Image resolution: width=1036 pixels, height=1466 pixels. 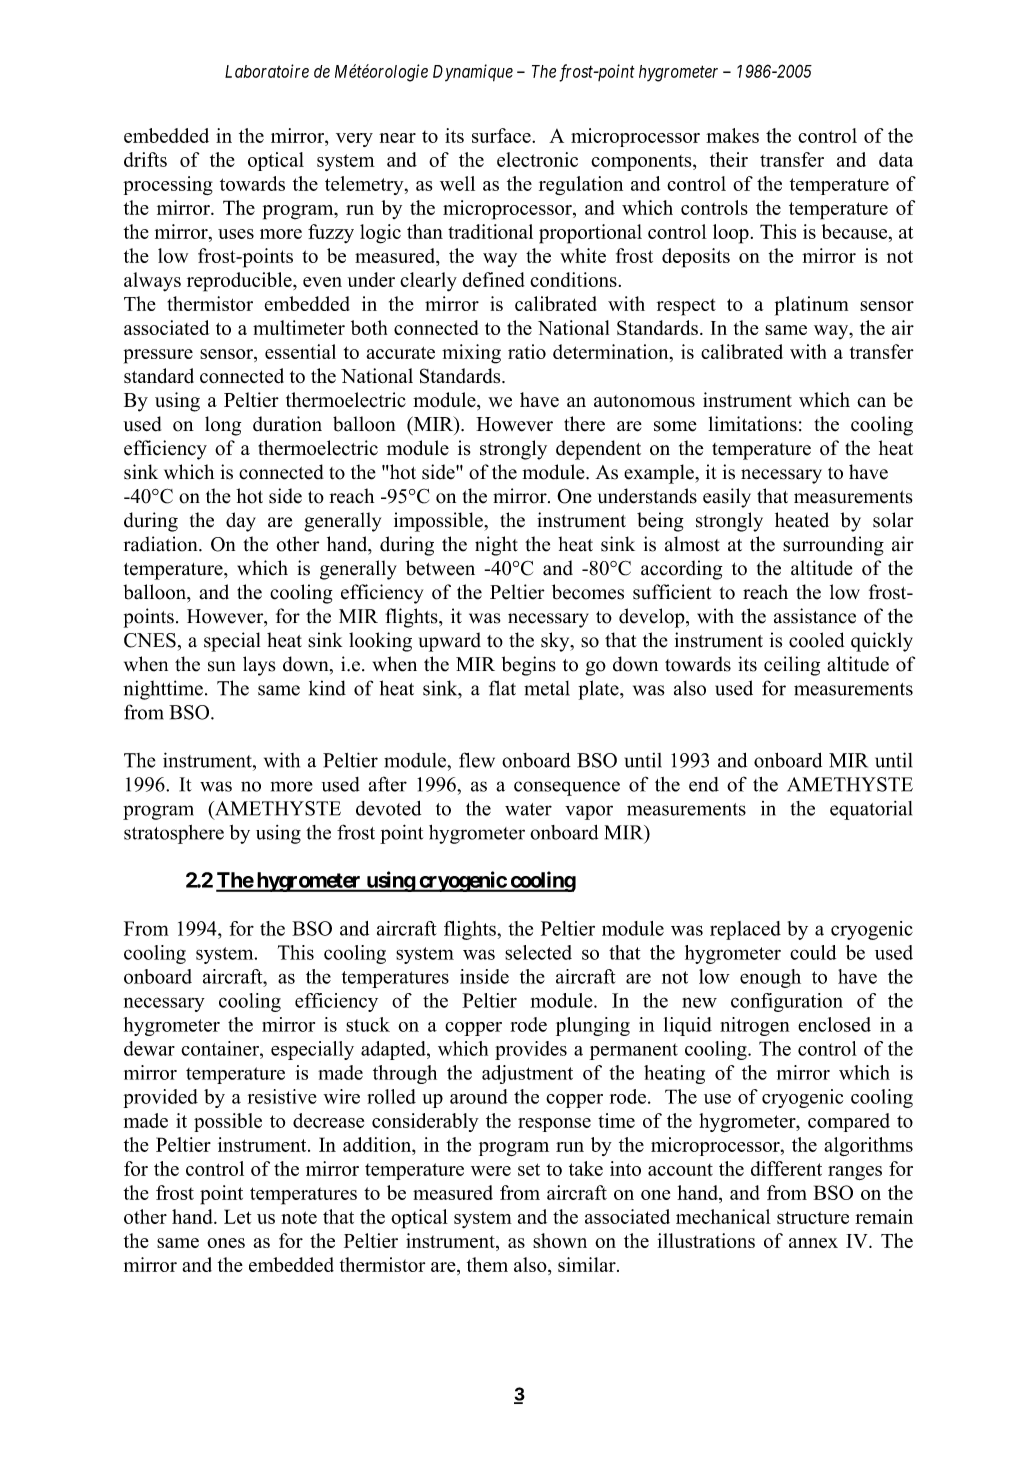 What do you see at coordinates (145, 159) in the document?
I see `drifts` at bounding box center [145, 159].
